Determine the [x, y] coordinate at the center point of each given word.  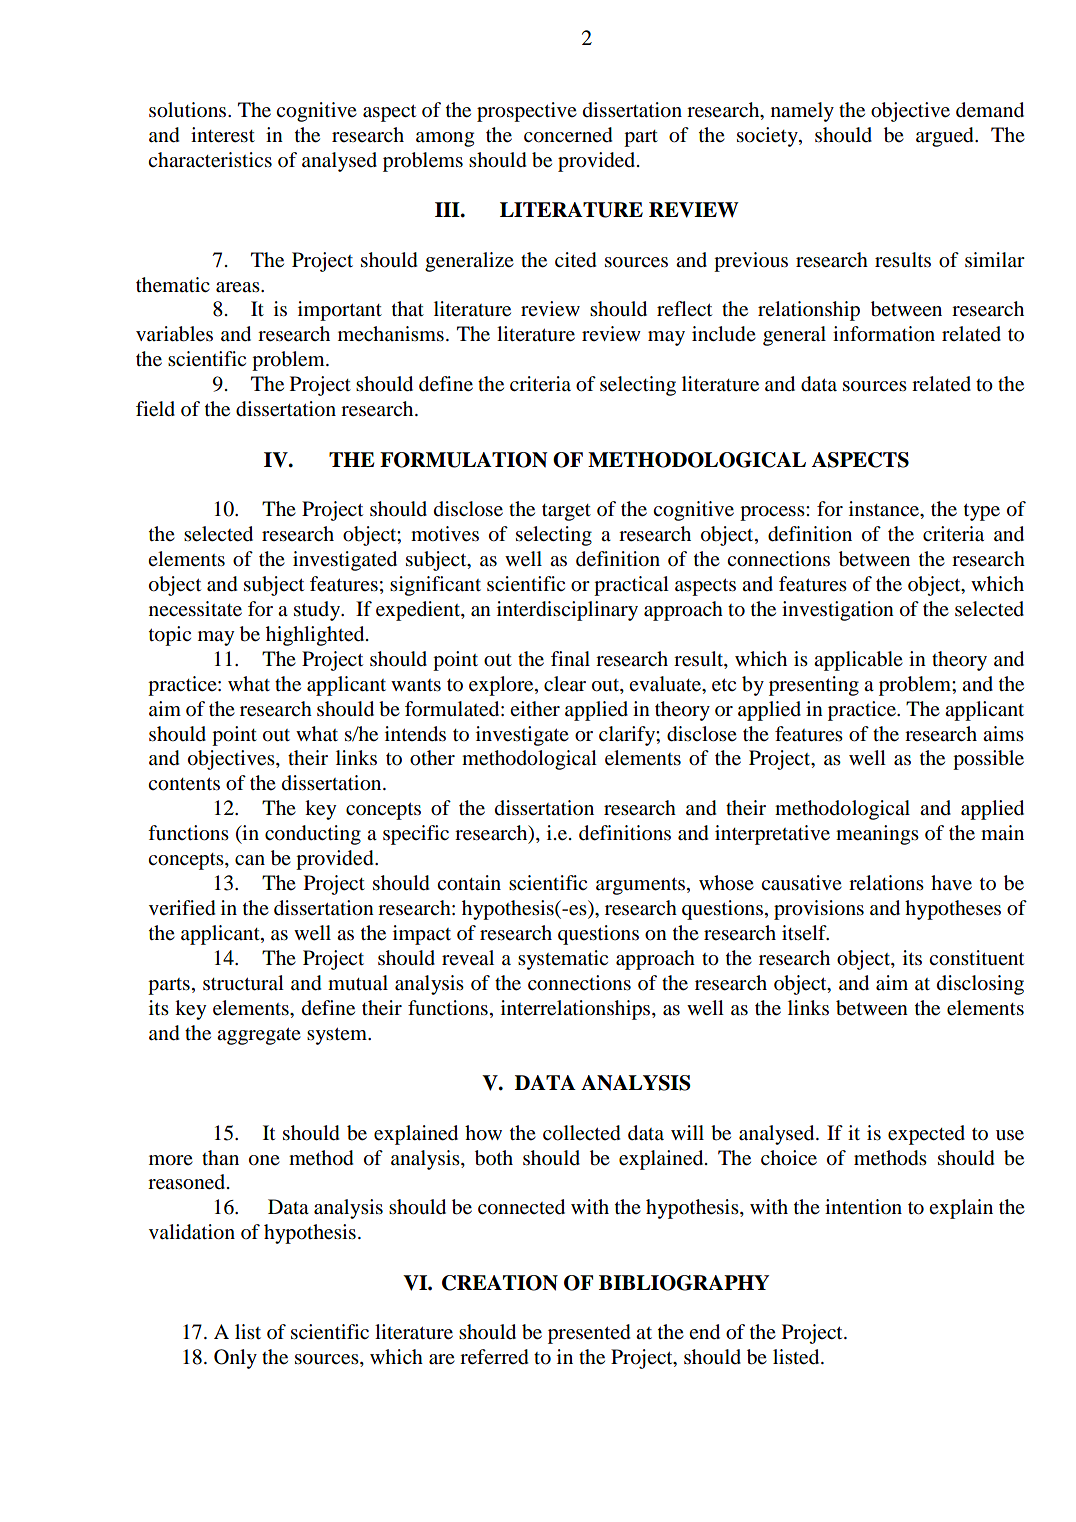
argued [946, 137]
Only [235, 1359]
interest [223, 135]
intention [863, 1207]
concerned [568, 135]
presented [589, 1334]
